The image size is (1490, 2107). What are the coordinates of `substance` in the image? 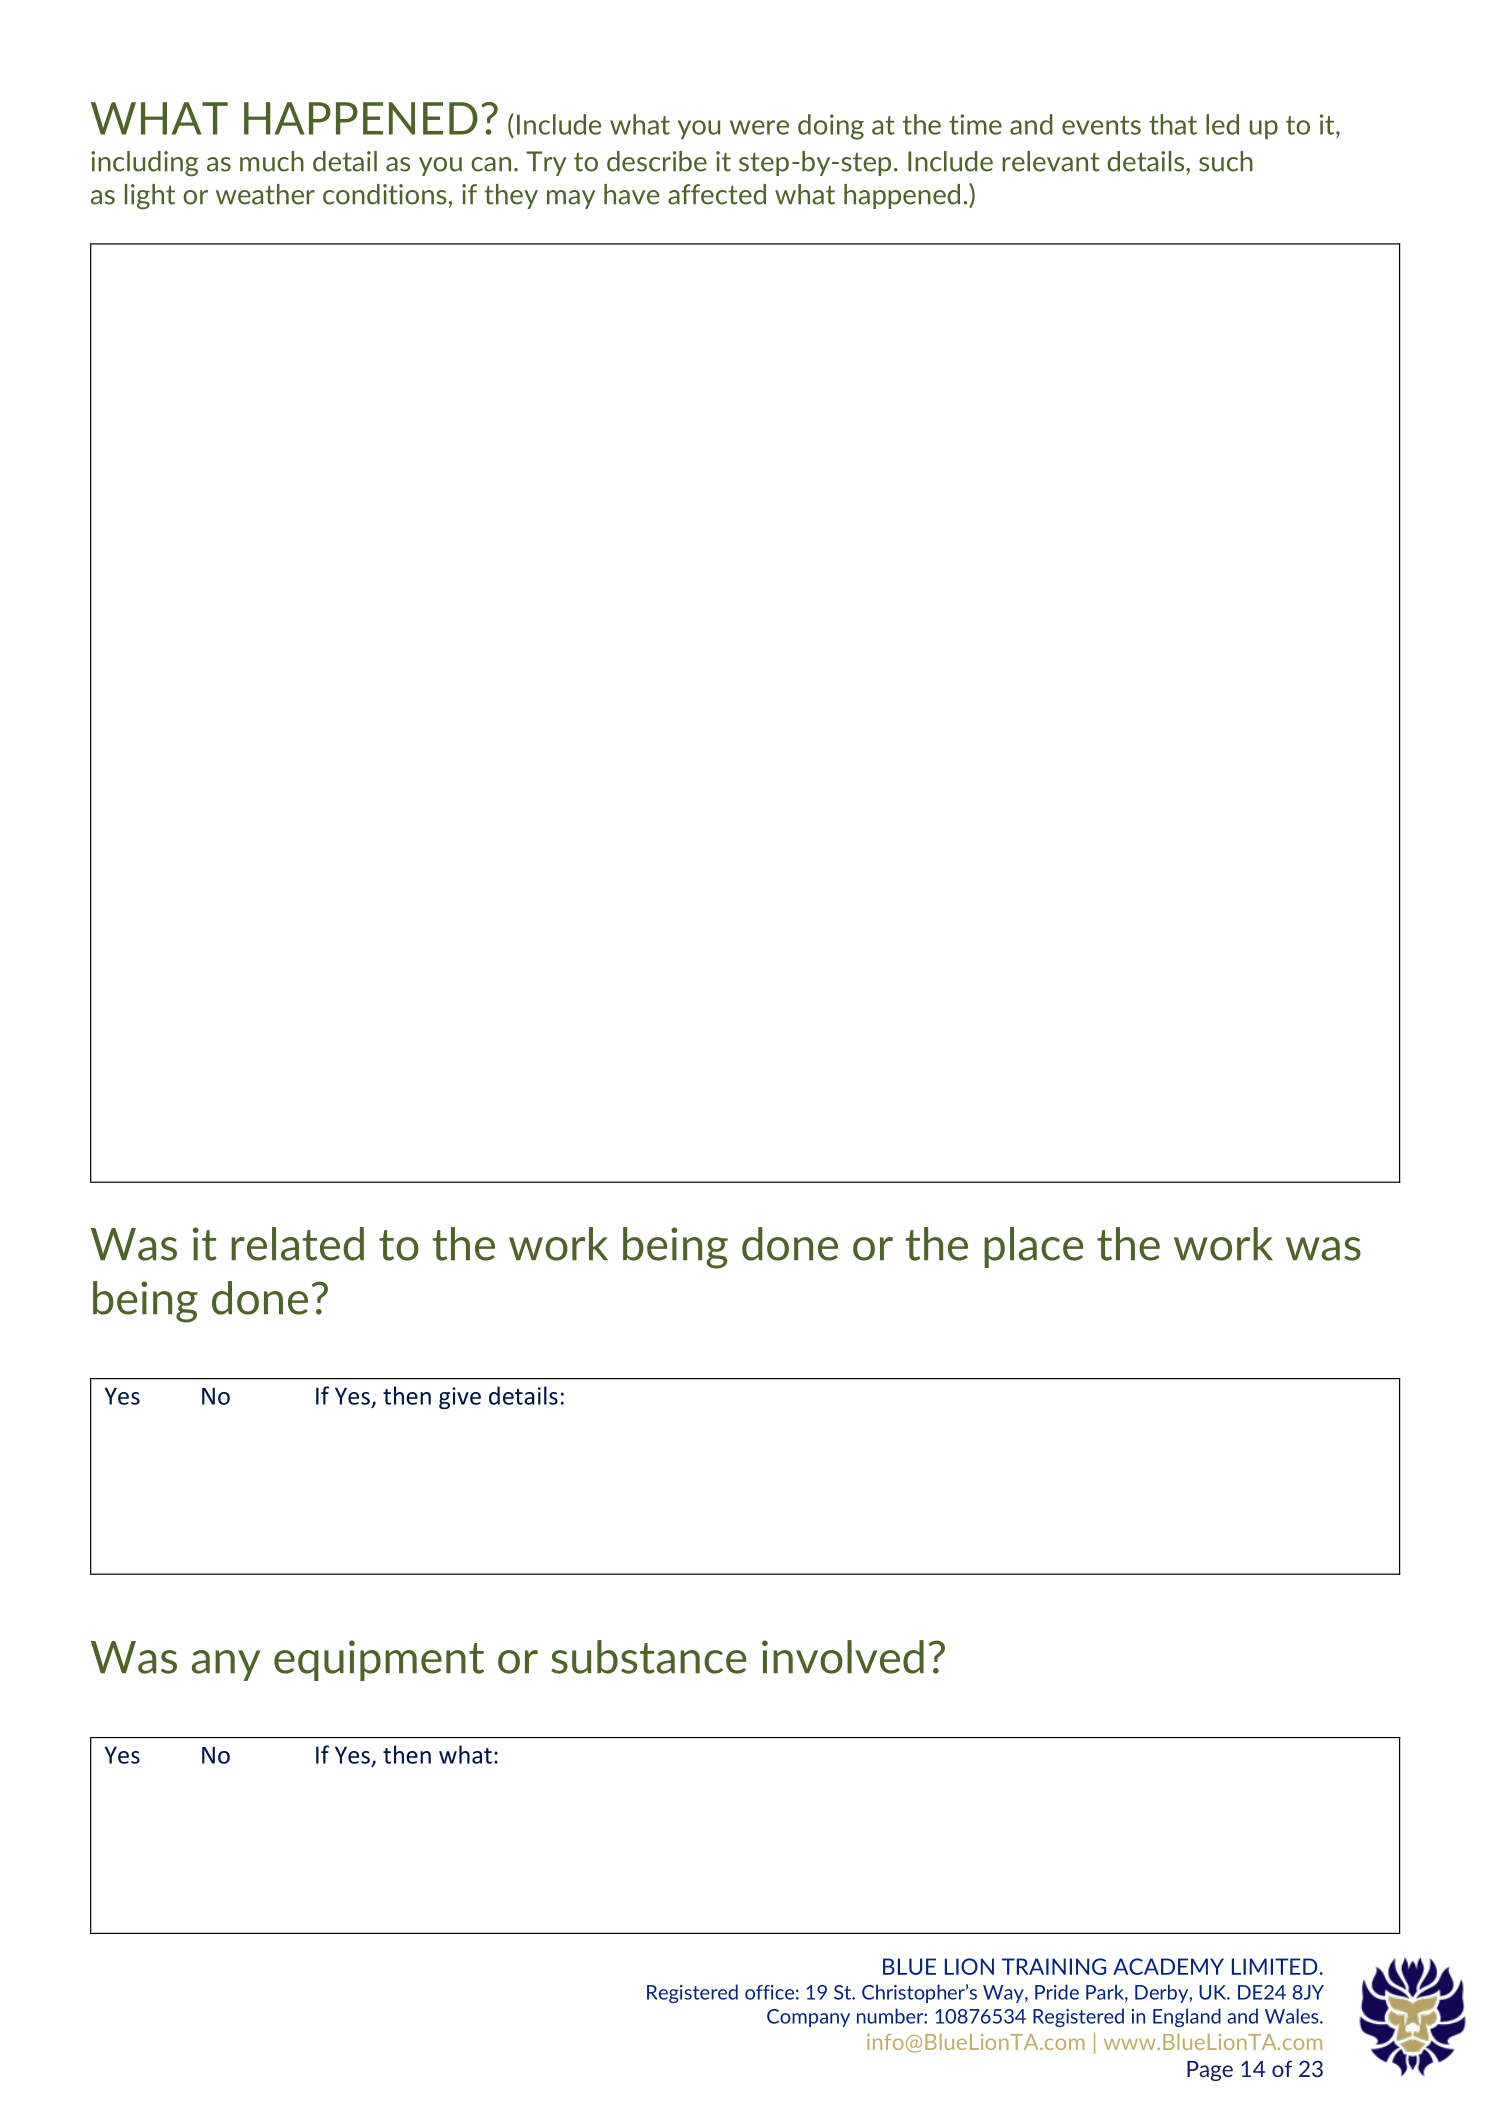 It's located at (649, 1657).
